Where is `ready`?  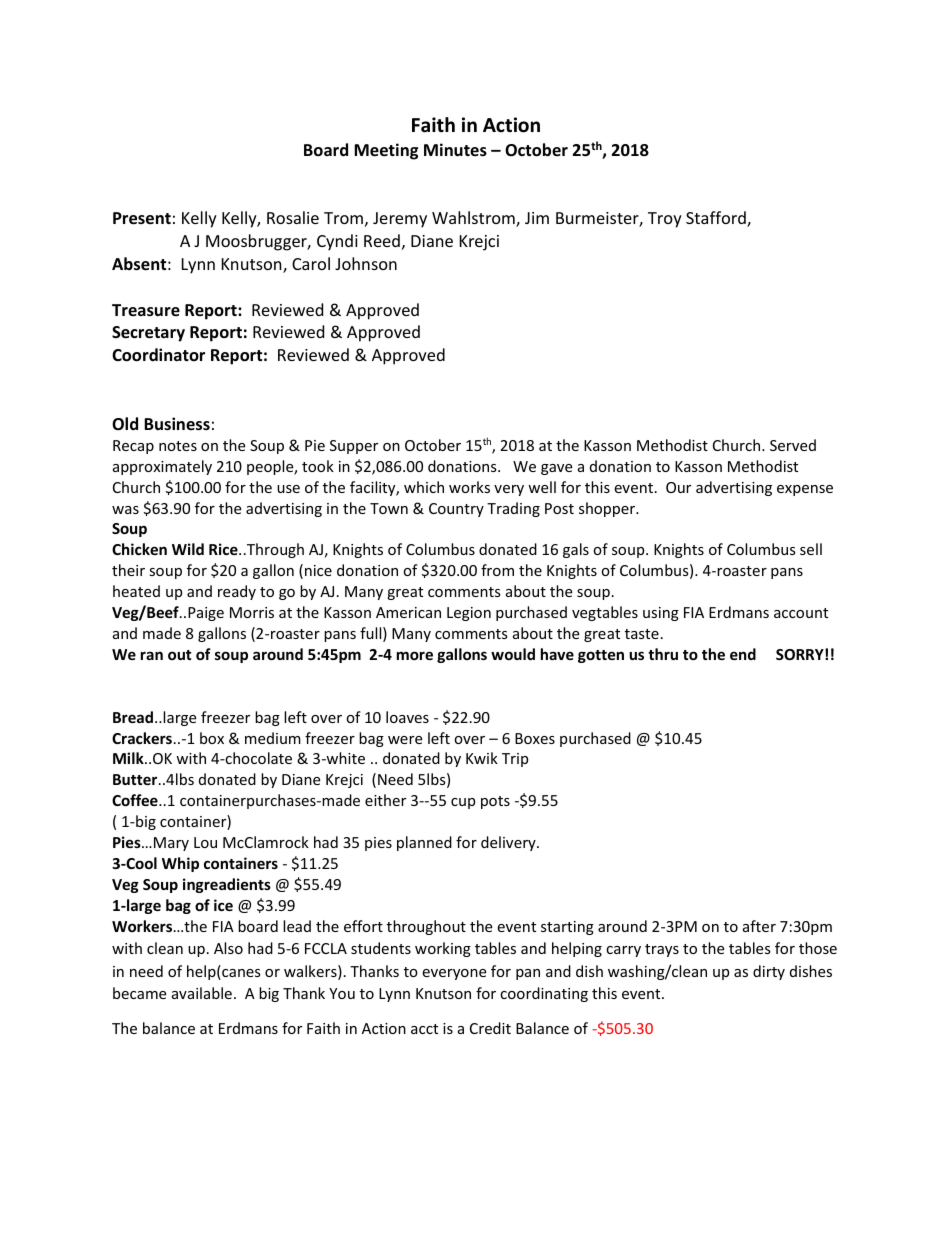 ready is located at coordinates (237, 592).
